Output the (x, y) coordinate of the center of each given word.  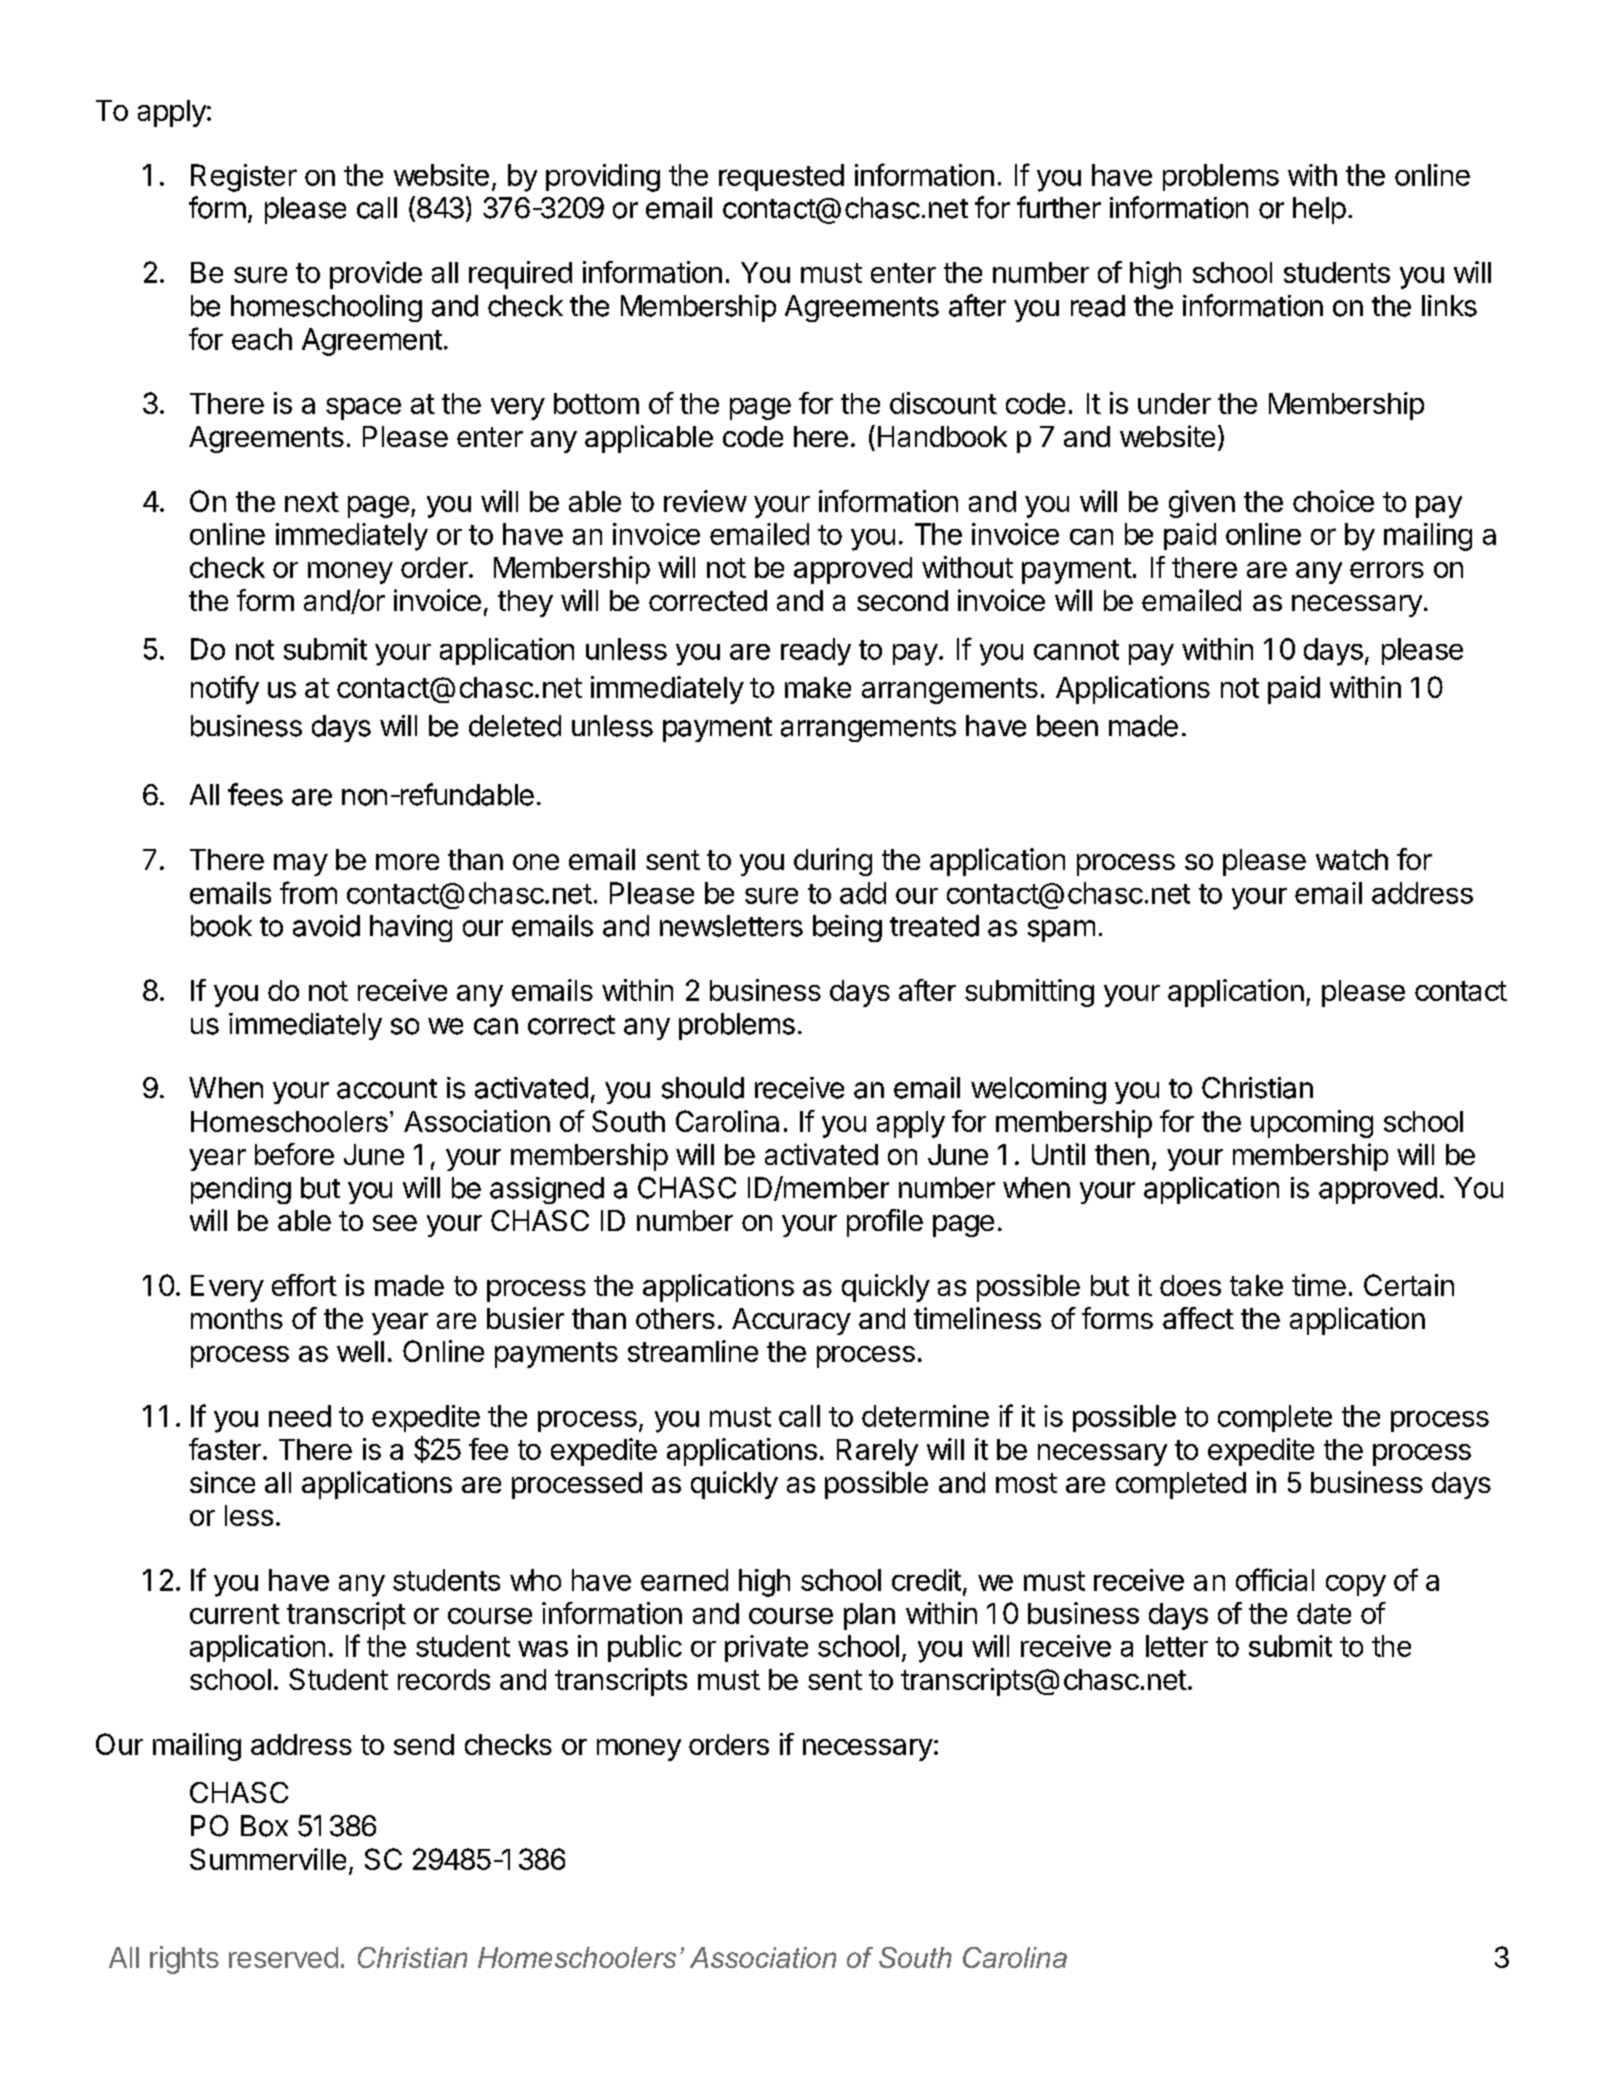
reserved (283, 1957)
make (818, 687)
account (387, 1089)
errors (1387, 570)
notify (225, 690)
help (1319, 210)
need (300, 1416)
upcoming (1312, 1124)
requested (781, 177)
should (703, 1088)
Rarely (877, 1452)
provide (376, 275)
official (1275, 1579)
